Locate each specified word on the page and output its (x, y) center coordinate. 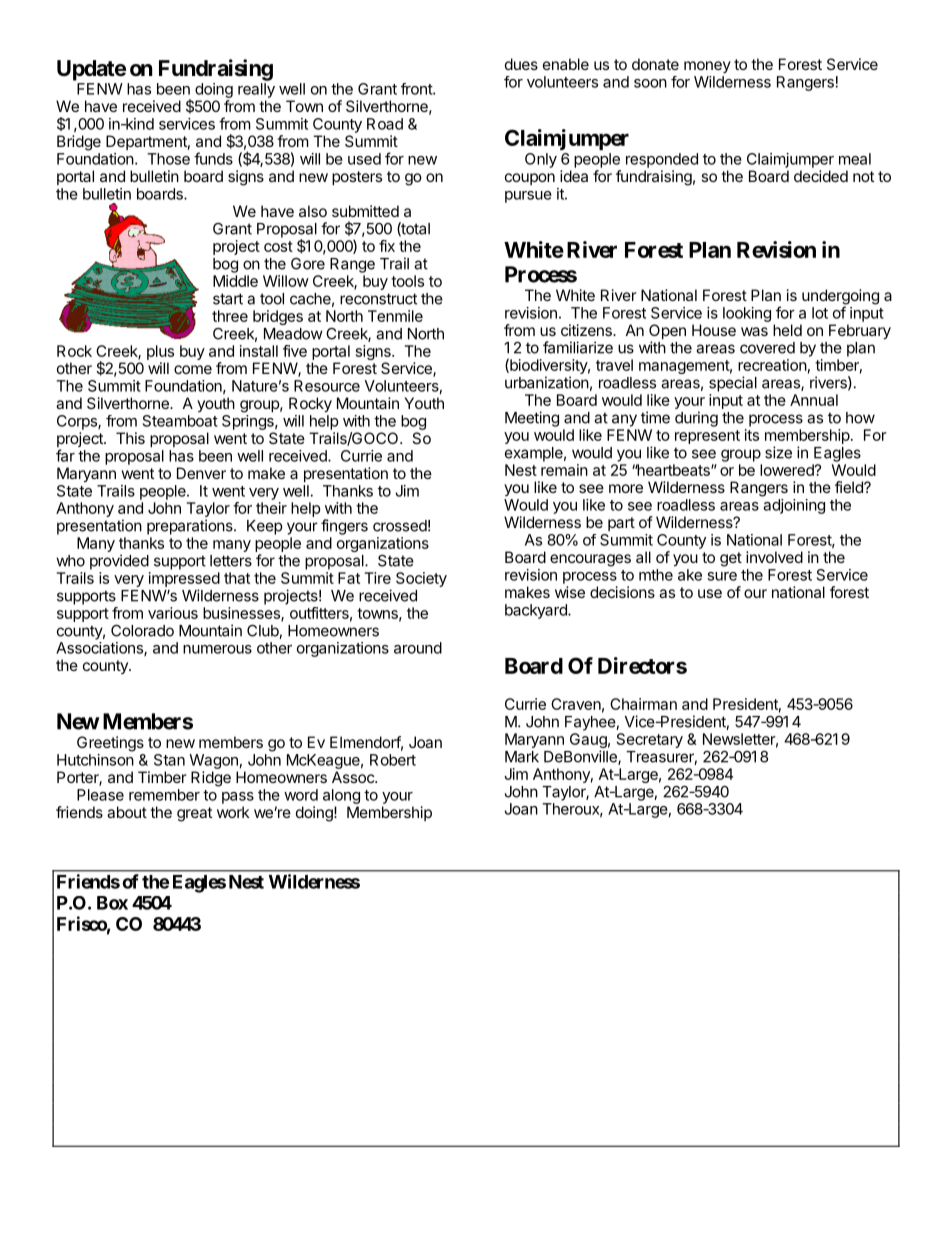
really (256, 90)
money (707, 67)
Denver (201, 473)
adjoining (794, 506)
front (417, 89)
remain (564, 470)
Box (112, 903)
